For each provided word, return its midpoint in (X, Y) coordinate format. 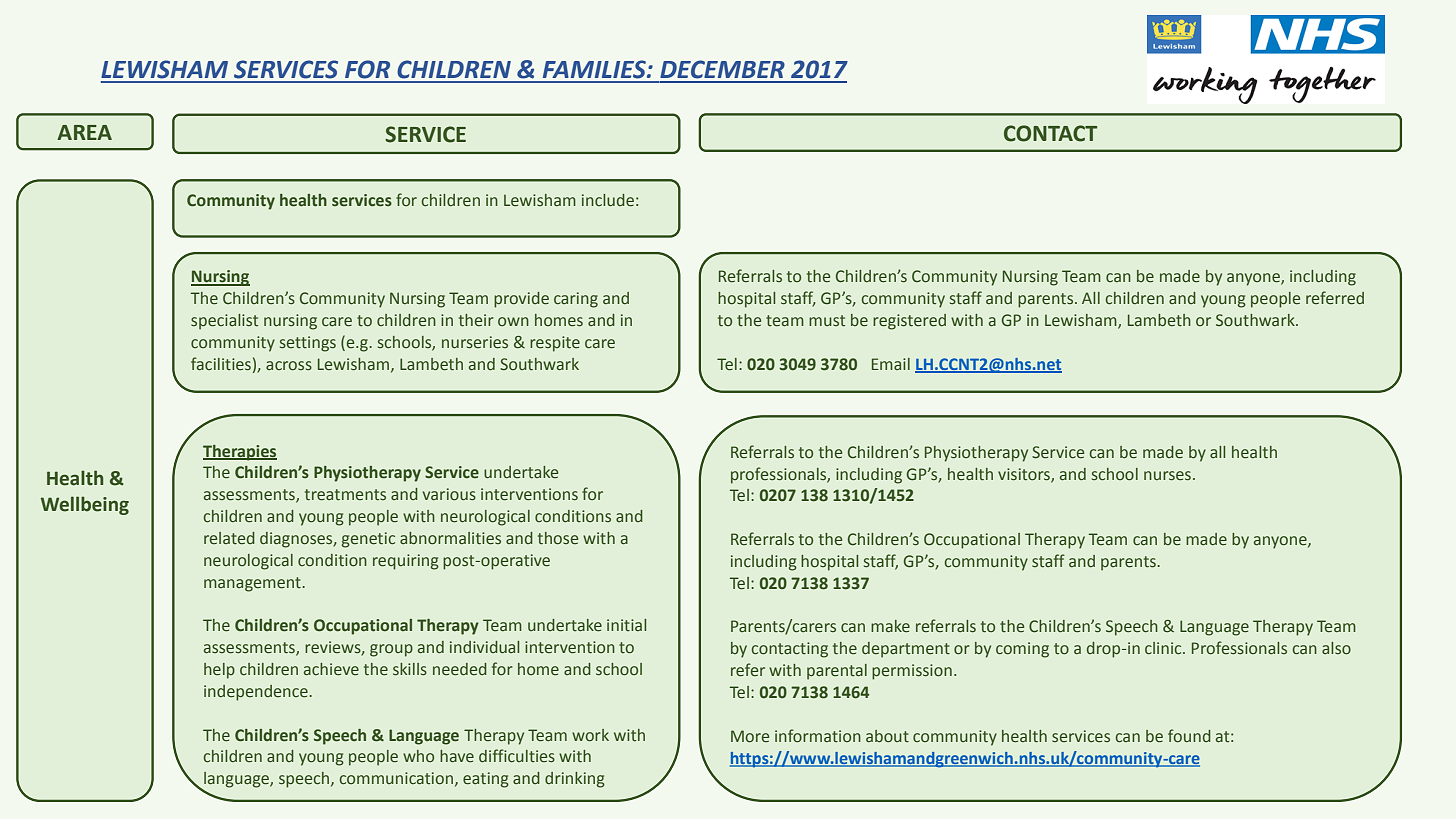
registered (909, 322)
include (608, 200)
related (229, 538)
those (558, 538)
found (1189, 735)
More (750, 736)
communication (396, 778)
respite (555, 344)
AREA (84, 132)
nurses (1169, 475)
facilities (221, 363)
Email (891, 364)
